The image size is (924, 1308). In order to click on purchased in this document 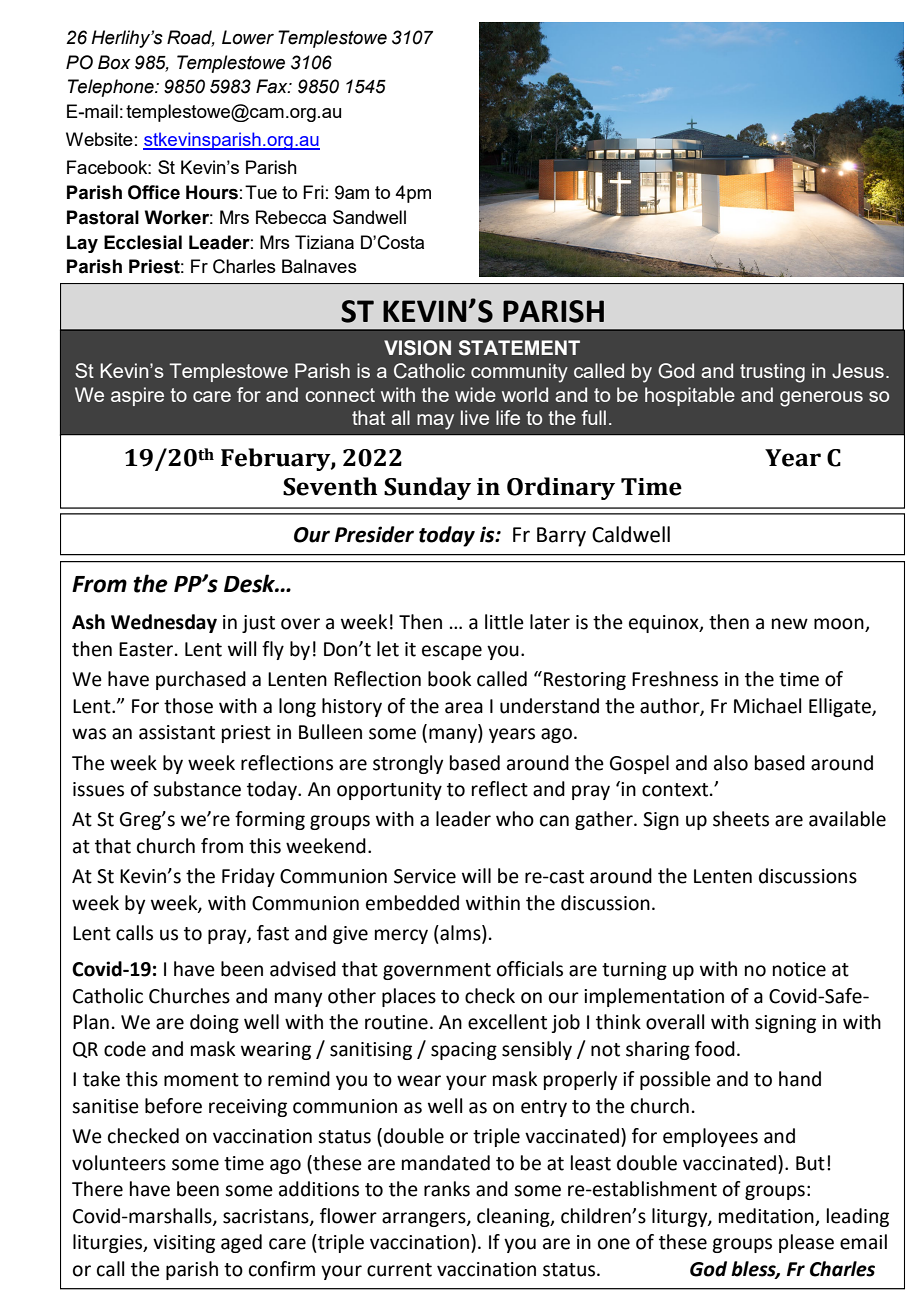, I will do `click(201, 680)`.
